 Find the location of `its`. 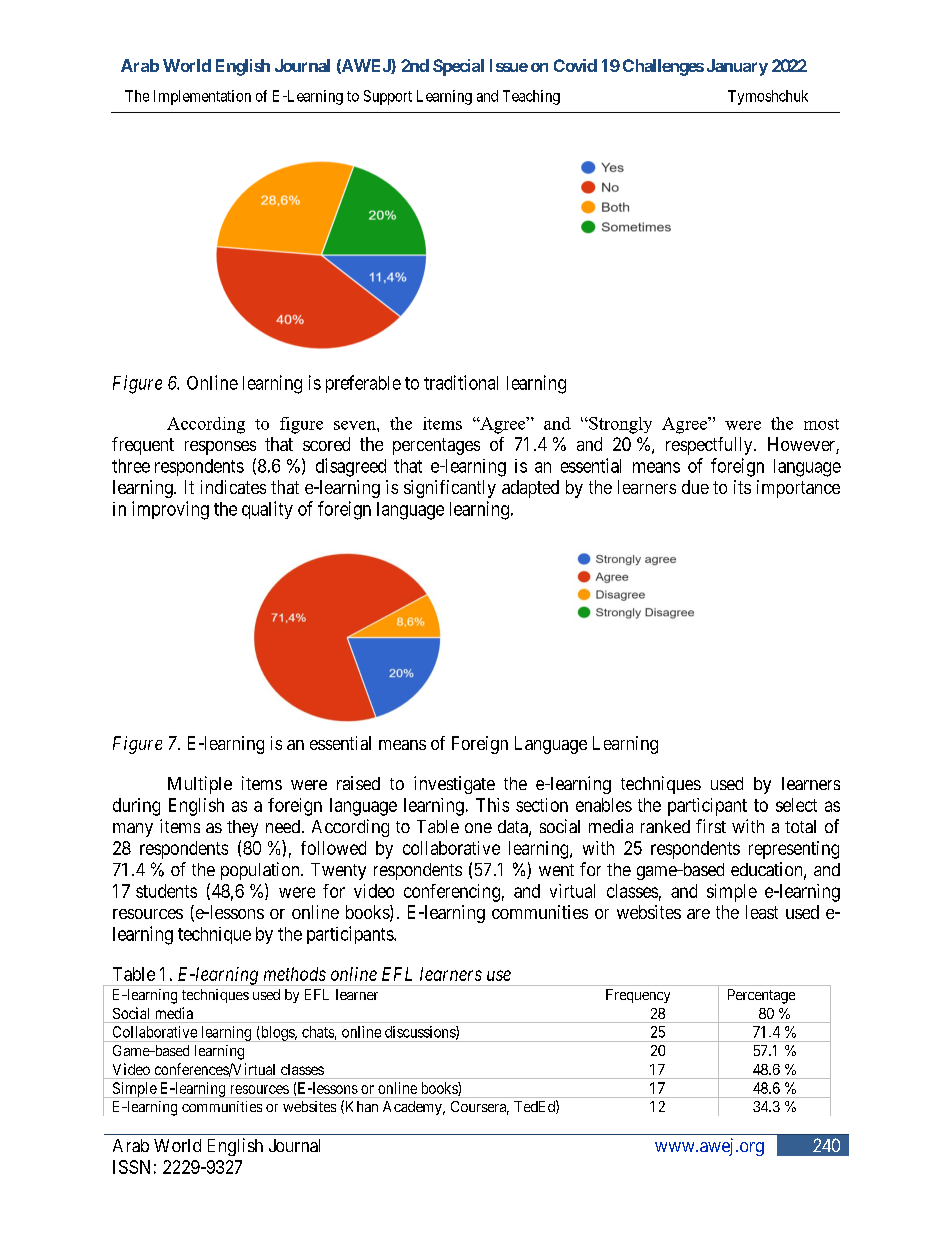

its is located at coordinates (742, 487).
